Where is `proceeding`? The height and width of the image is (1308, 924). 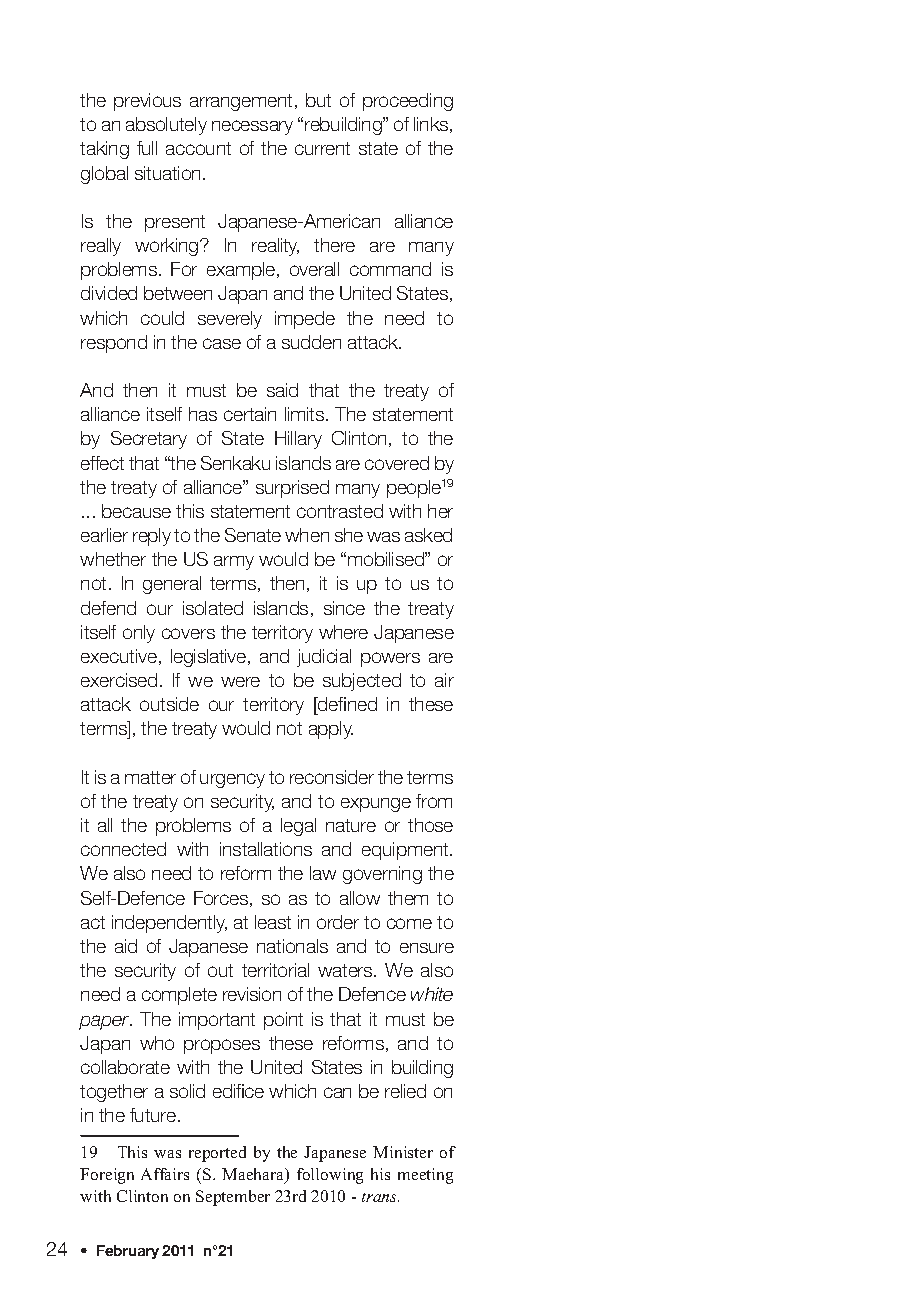
proceeding is located at coordinates (408, 102).
